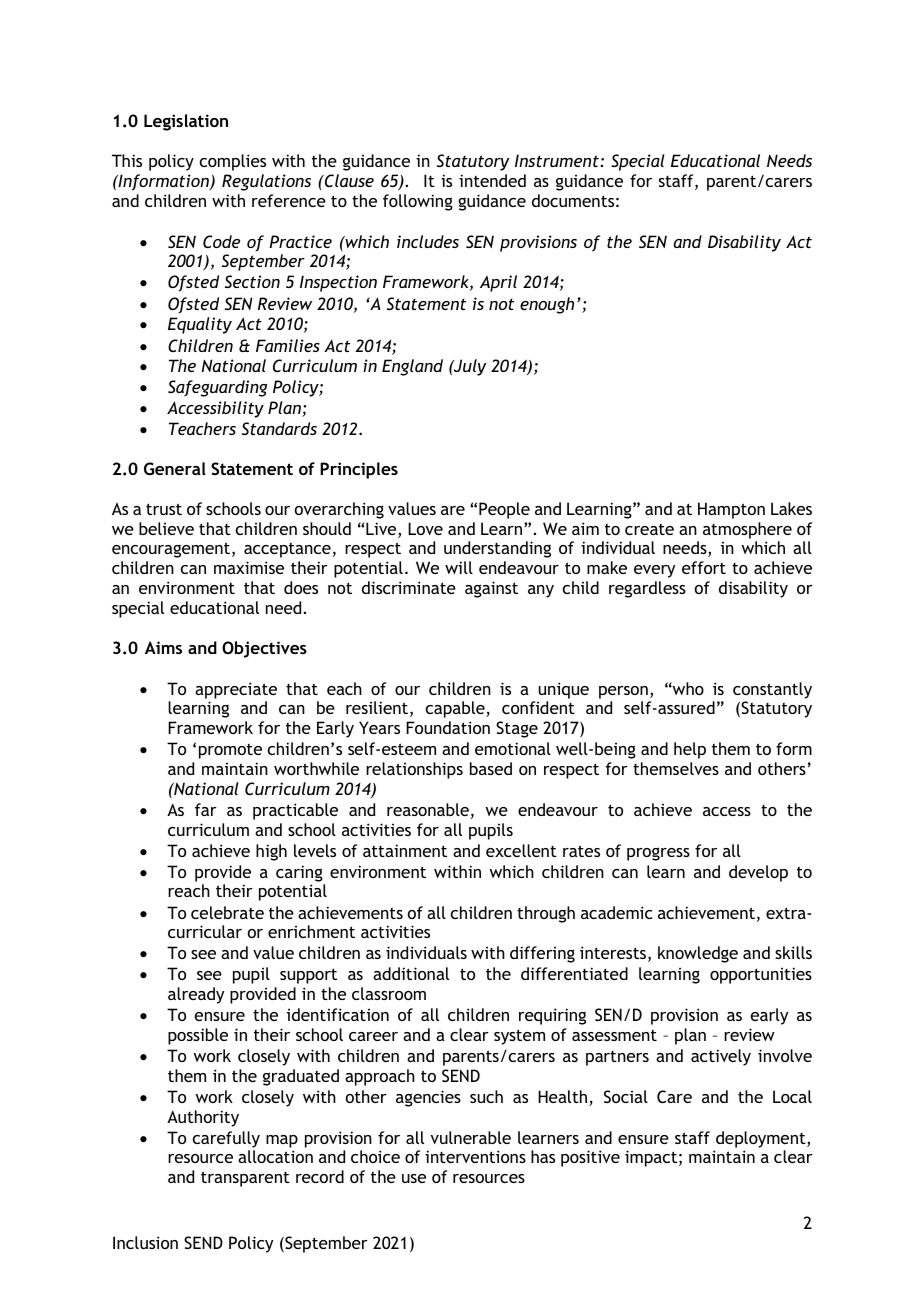  I want to click on July, so click(469, 367).
